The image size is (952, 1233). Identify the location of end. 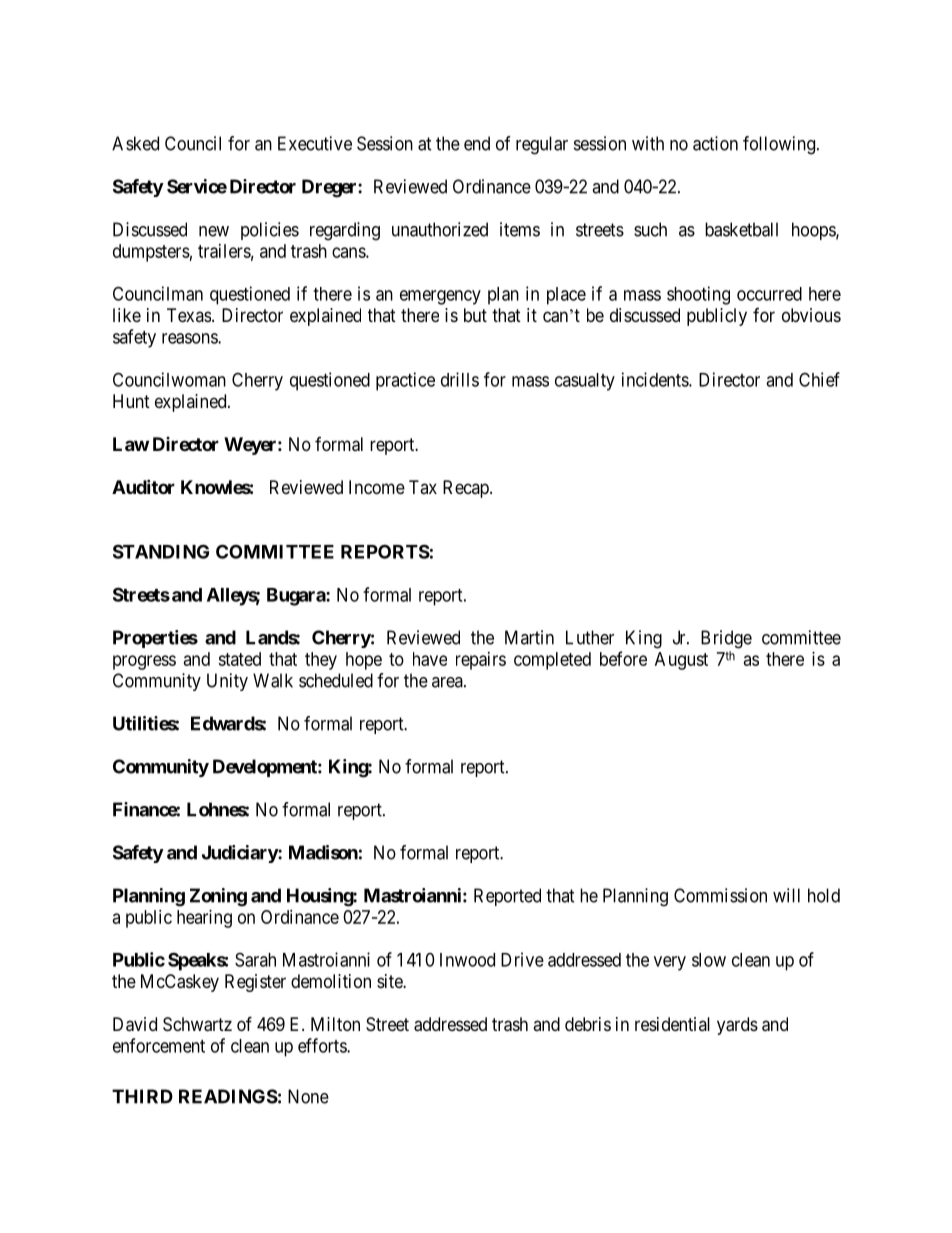
(477, 143).
